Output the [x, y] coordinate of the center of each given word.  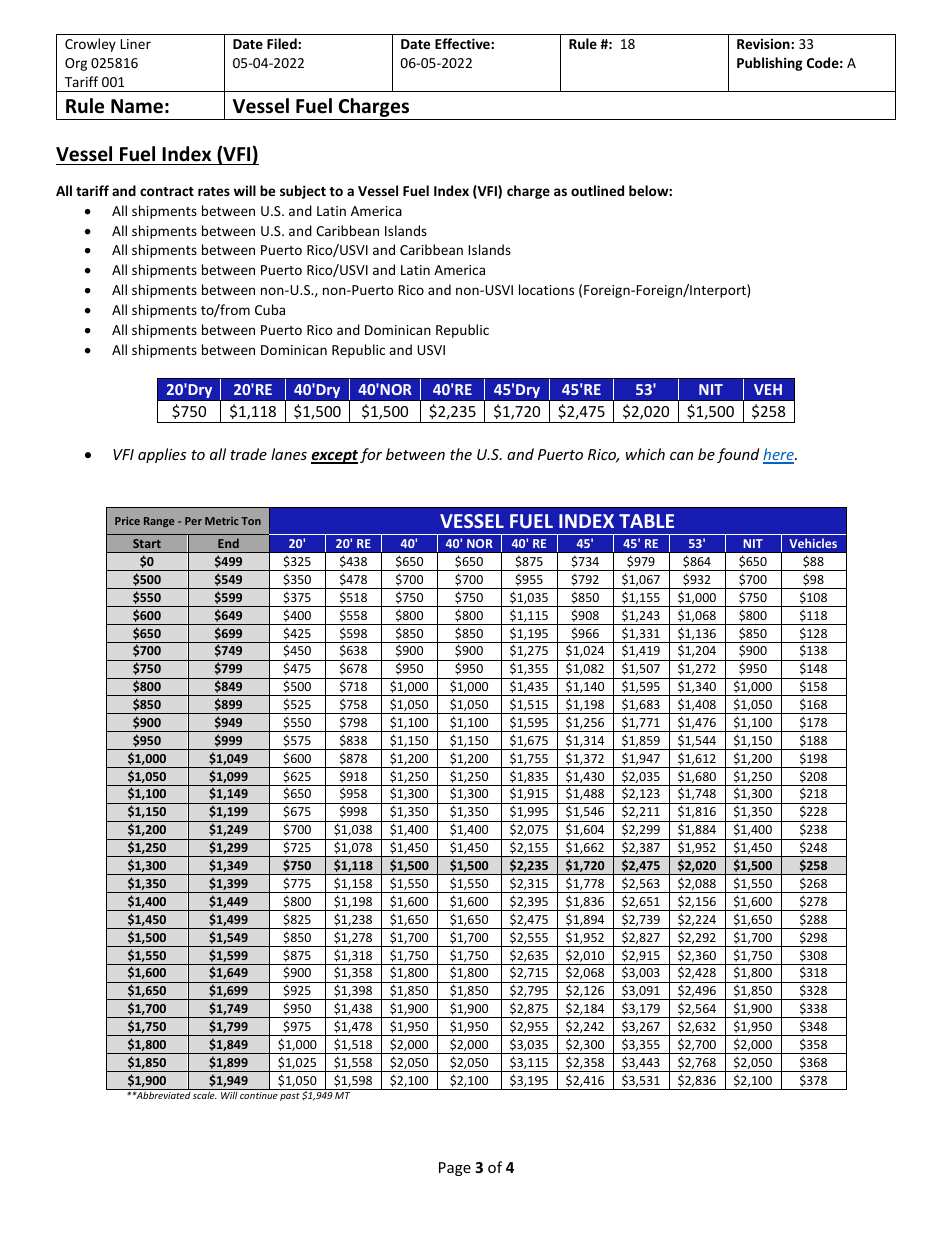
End [228, 543]
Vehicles [813, 543]
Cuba [270, 309]
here [779, 455]
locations [546, 289]
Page [455, 1169]
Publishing [770, 64]
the [461, 454]
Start [147, 543]
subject [303, 192]
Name [137, 106]
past [290, 1097]
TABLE [646, 521]
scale [204, 1095]
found [738, 455]
